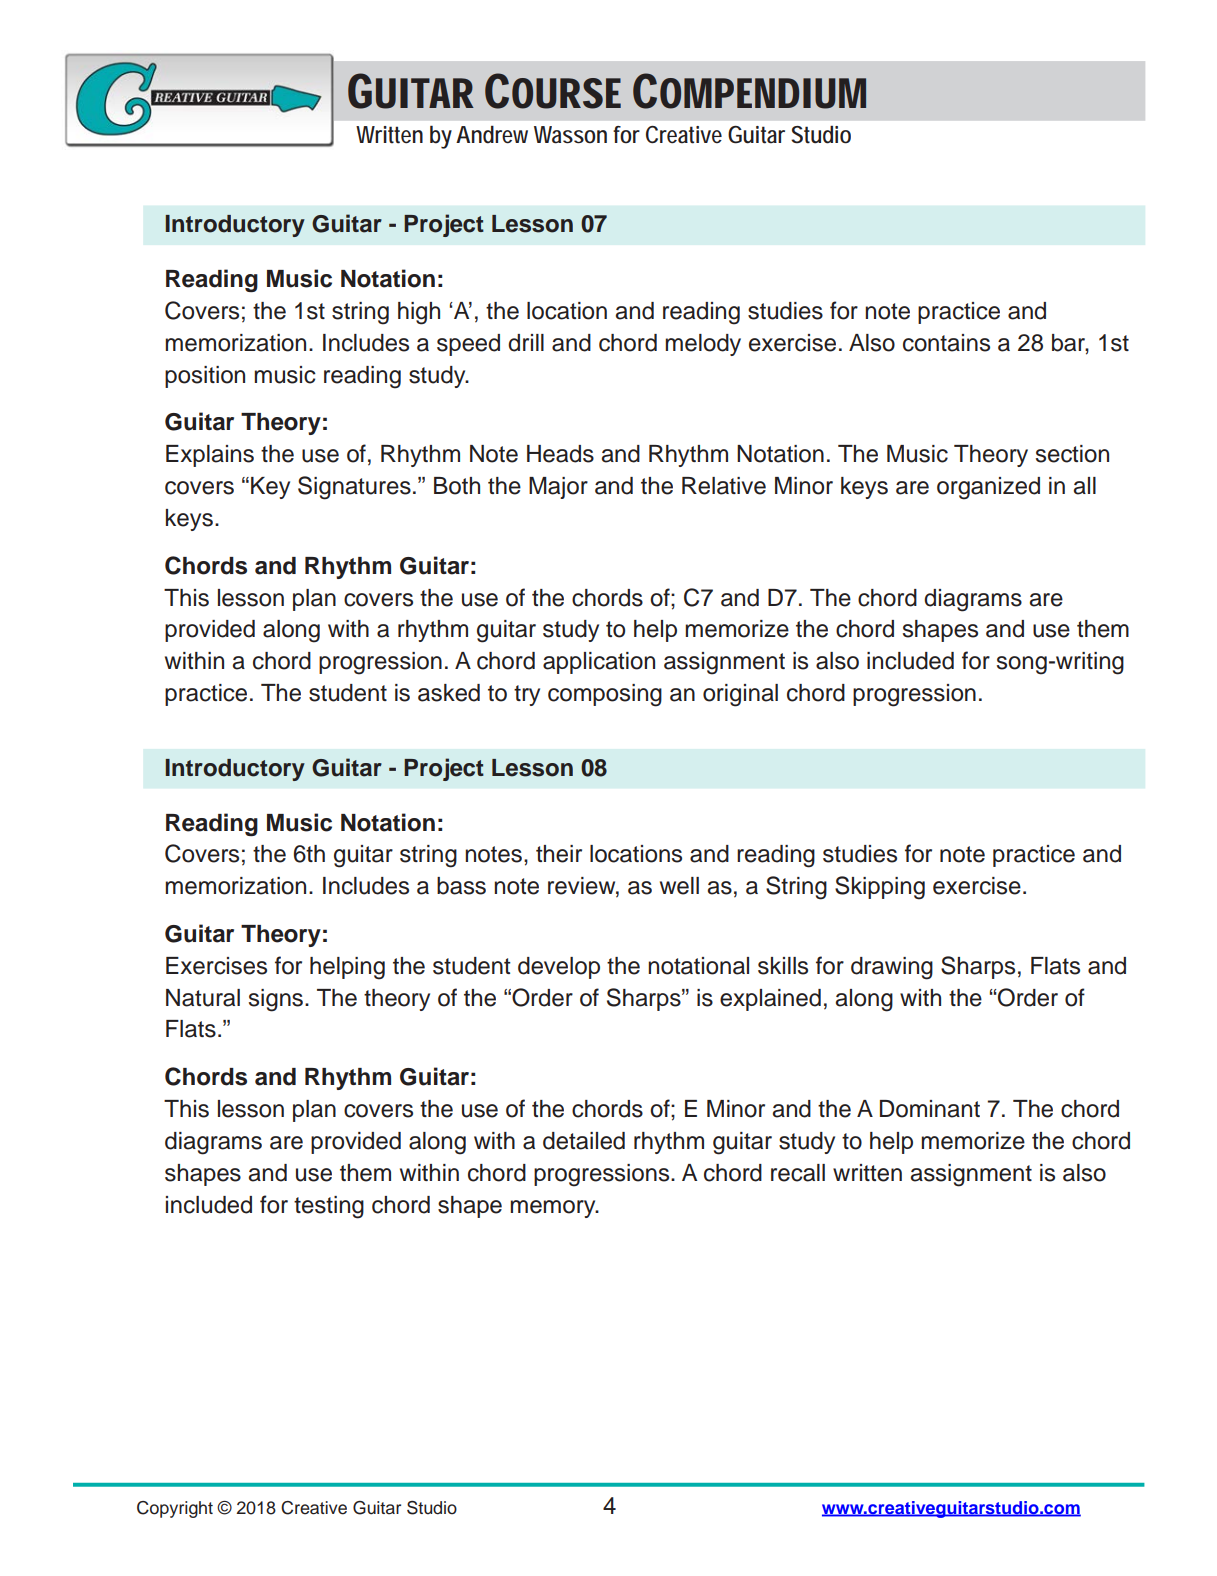 The width and height of the document is (1217, 1576). Describe the element at coordinates (558, 488) in the document. I see `Major` at that location.
